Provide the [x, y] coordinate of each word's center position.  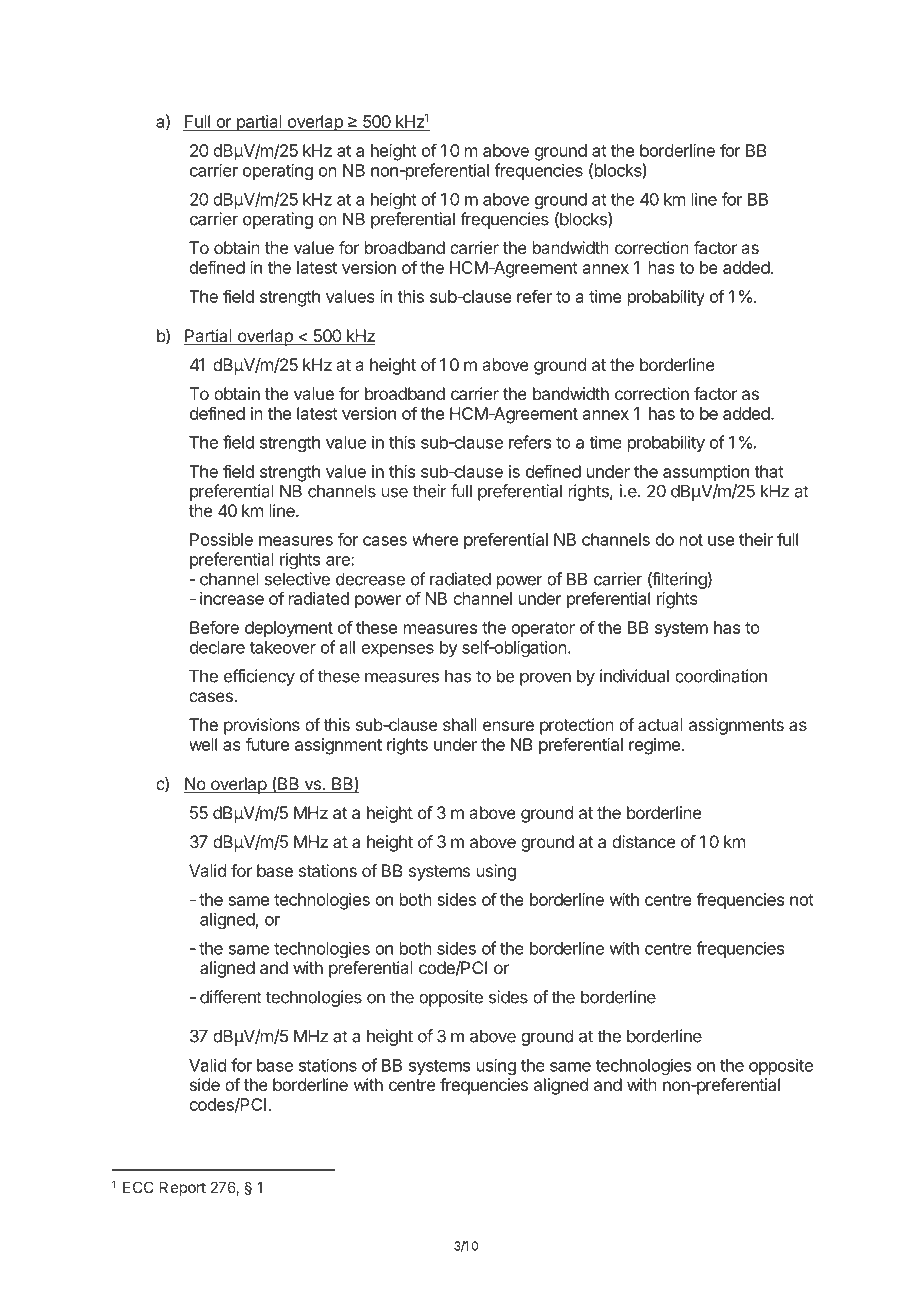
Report [183, 1188]
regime [654, 746]
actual [660, 724]
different [231, 997]
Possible [221, 539]
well [203, 744]
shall [460, 724]
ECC [138, 1187]
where [435, 539]
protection [577, 726]
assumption [706, 473]
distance [643, 841]
